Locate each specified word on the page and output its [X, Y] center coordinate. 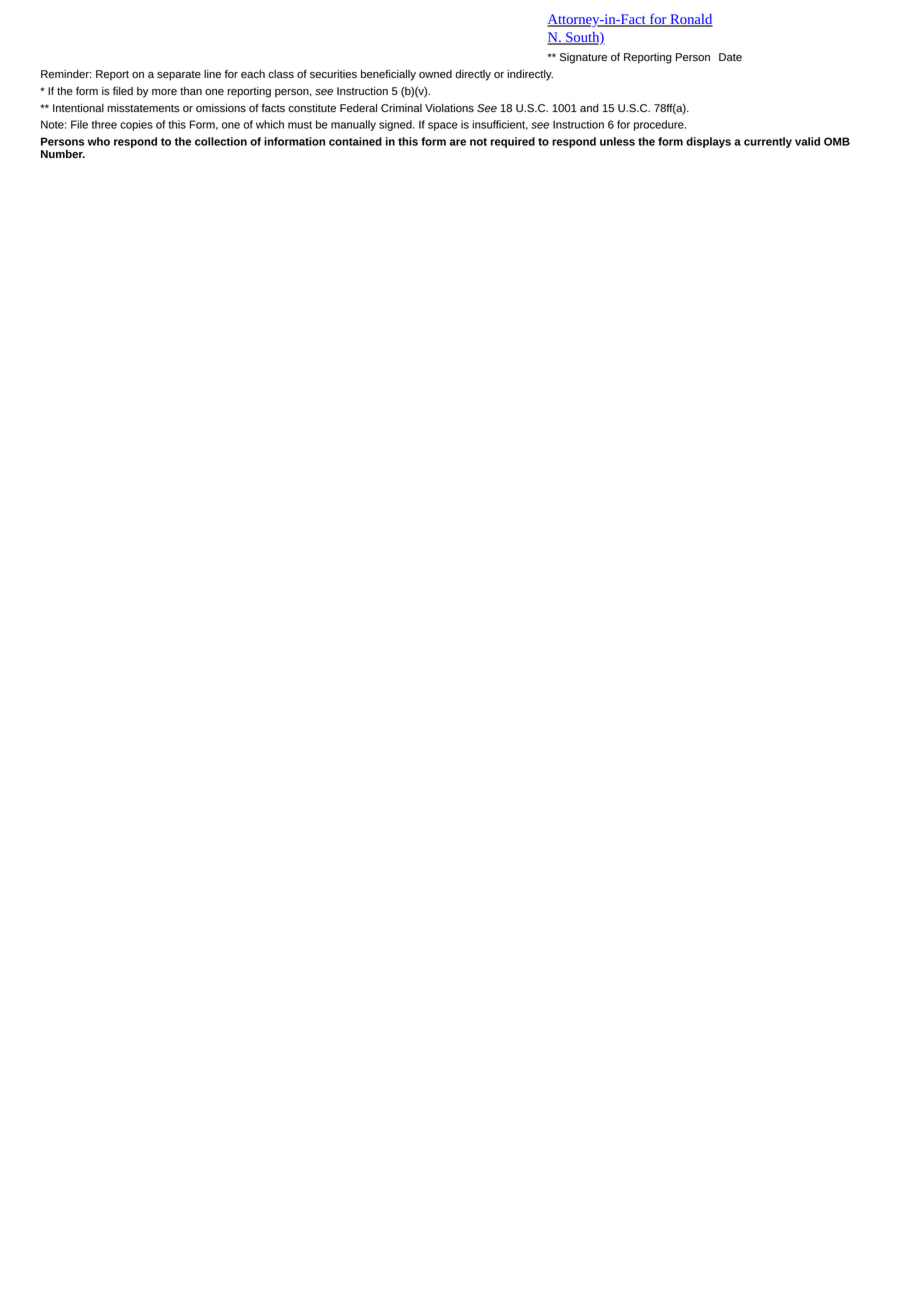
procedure [660, 125]
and [589, 108]
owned [435, 74]
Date [730, 57]
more [164, 92]
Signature [583, 58]
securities [333, 74]
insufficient [500, 125]
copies [136, 125]
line [212, 74]
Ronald [690, 20]
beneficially [388, 75]
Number [63, 154]
